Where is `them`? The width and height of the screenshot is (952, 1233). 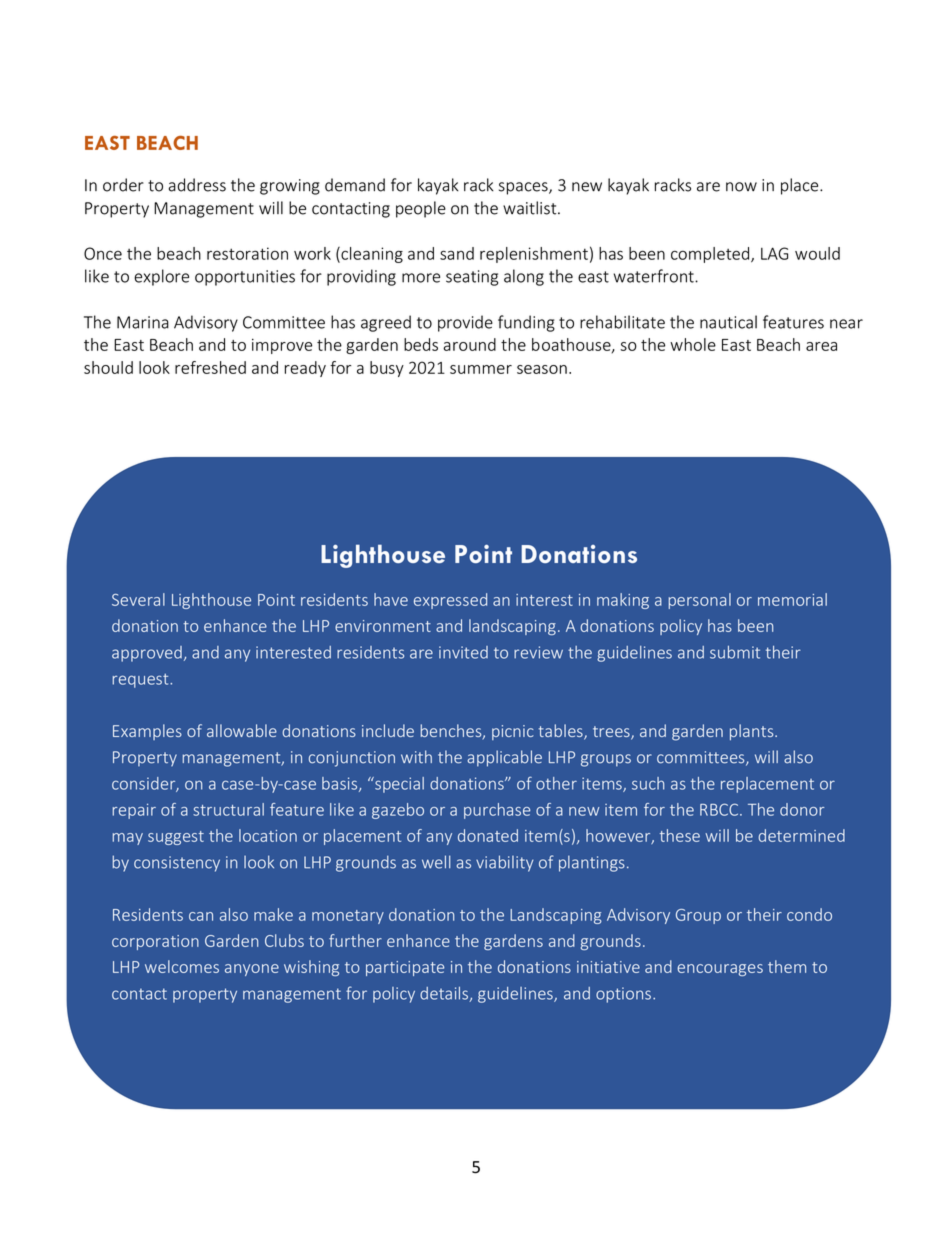
them is located at coordinates (787, 966).
